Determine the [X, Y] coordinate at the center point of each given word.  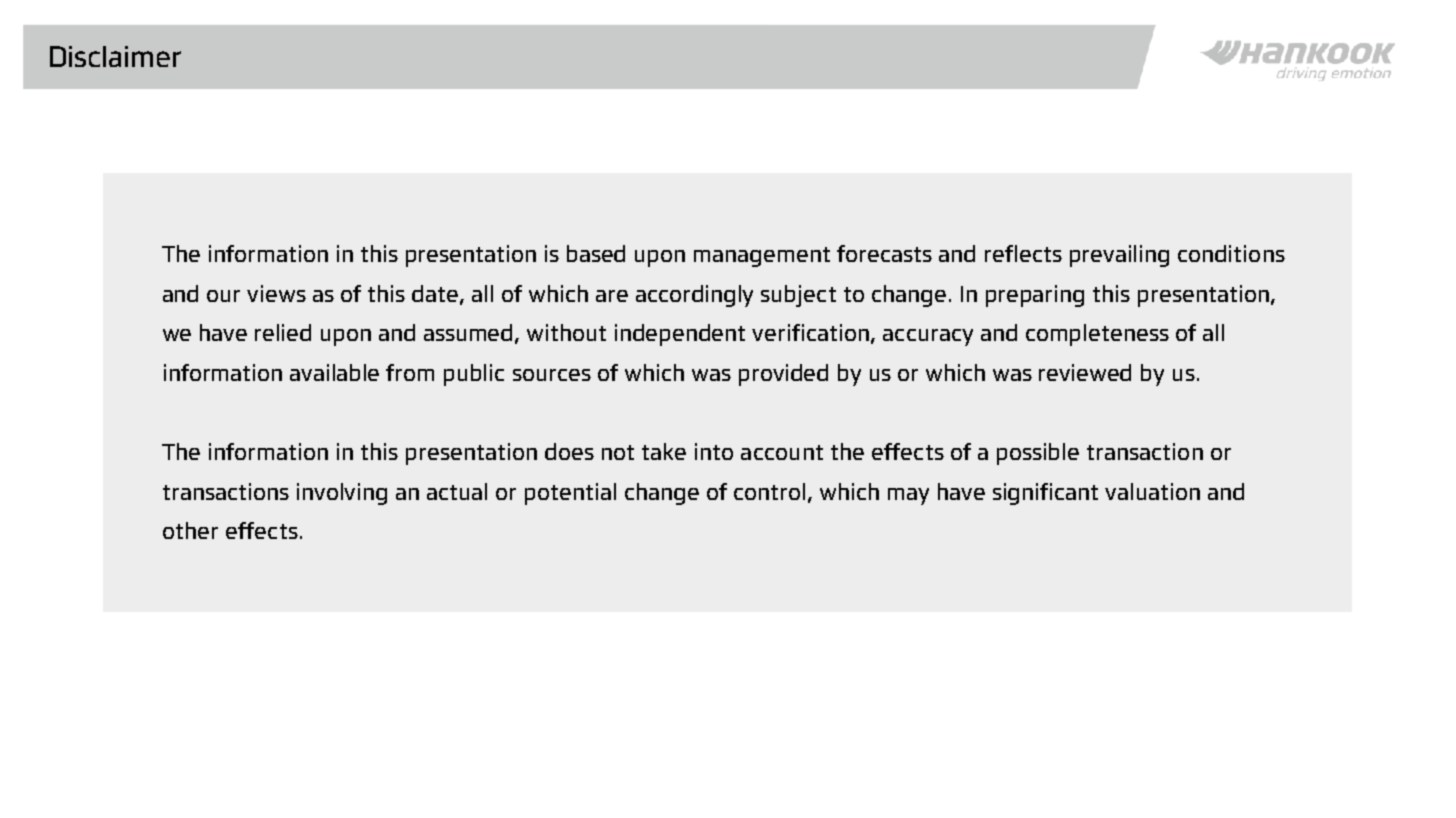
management [762, 257]
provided [783, 375]
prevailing [1119, 256]
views [276, 293]
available [334, 372]
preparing [1035, 296]
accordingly [694, 296]
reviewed [1085, 372]
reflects [1023, 253]
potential [570, 494]
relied [283, 332]
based [596, 253]
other [190, 530]
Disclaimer [115, 56]
